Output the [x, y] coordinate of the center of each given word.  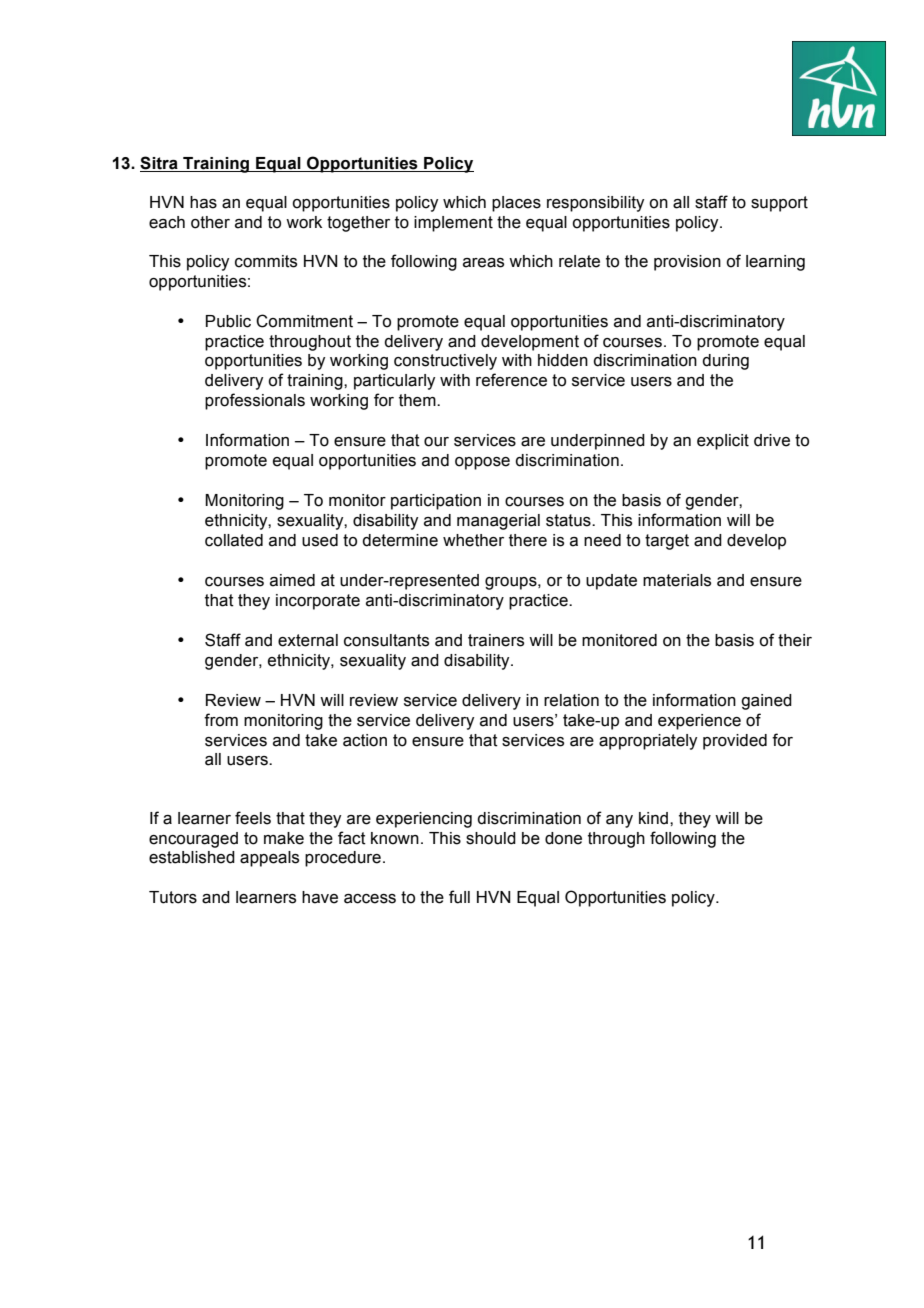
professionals [255, 401]
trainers [496, 640]
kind [655, 818]
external [308, 640]
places [516, 204]
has [203, 202]
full [459, 897]
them [418, 400]
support [779, 204]
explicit [723, 442]
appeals [269, 859]
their [795, 640]
